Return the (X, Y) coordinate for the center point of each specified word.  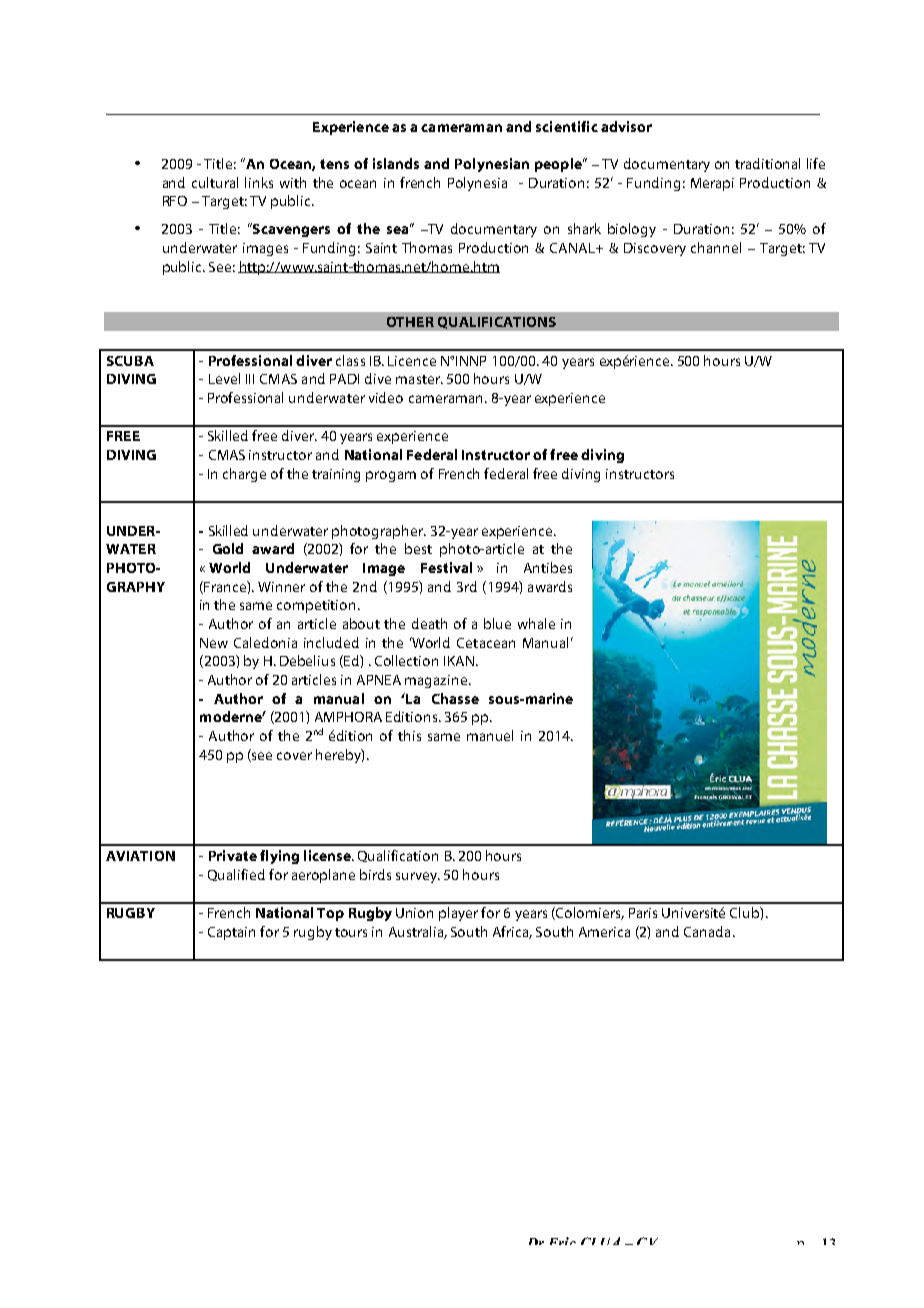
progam (391, 476)
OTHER (410, 322)
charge (244, 475)
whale (536, 623)
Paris (643, 913)
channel (716, 247)
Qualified (236, 875)
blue (497, 623)
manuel (490, 735)
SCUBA (130, 361)
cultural (215, 182)
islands (396, 163)
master (419, 379)
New (214, 643)
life (816, 163)
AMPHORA (348, 717)
